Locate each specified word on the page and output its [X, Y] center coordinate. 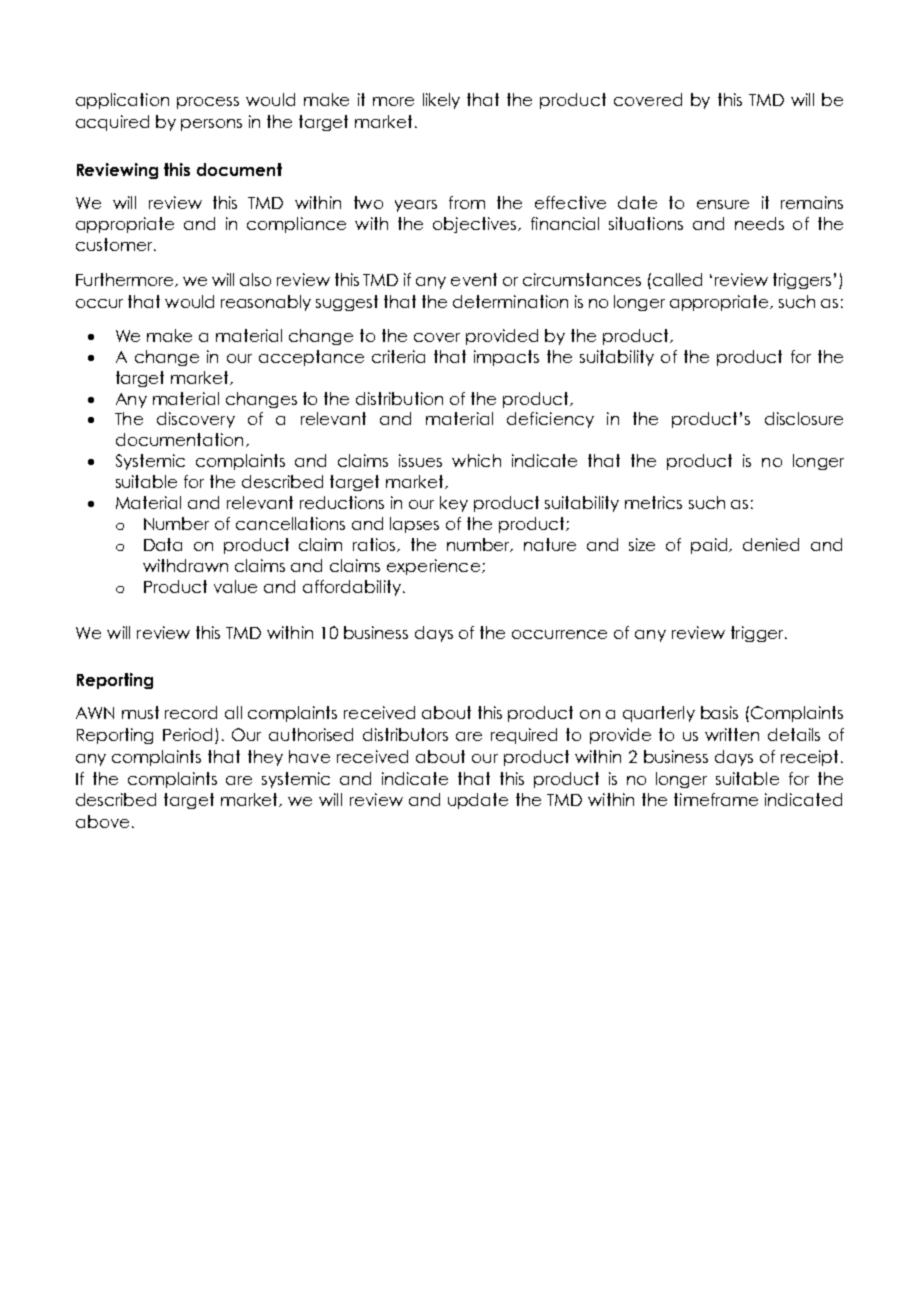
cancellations [290, 523]
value [235, 586]
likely [441, 101]
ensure [723, 204]
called [676, 279]
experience [433, 567]
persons [211, 125]
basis [719, 712]
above [102, 821]
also [255, 279]
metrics [653, 502]
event [474, 279]
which [476, 460]
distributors [405, 734]
